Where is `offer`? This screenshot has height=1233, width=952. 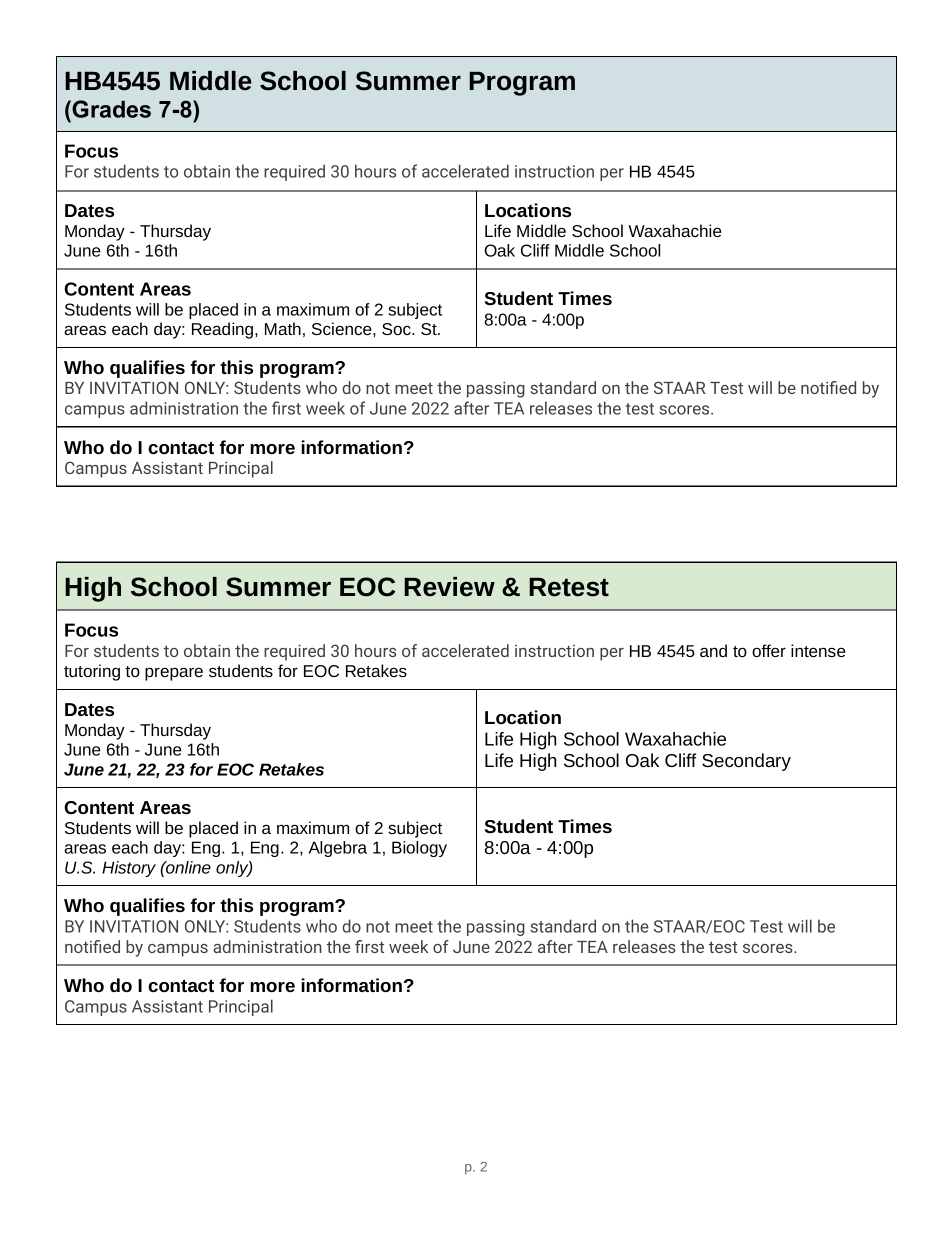 offer is located at coordinates (769, 650).
